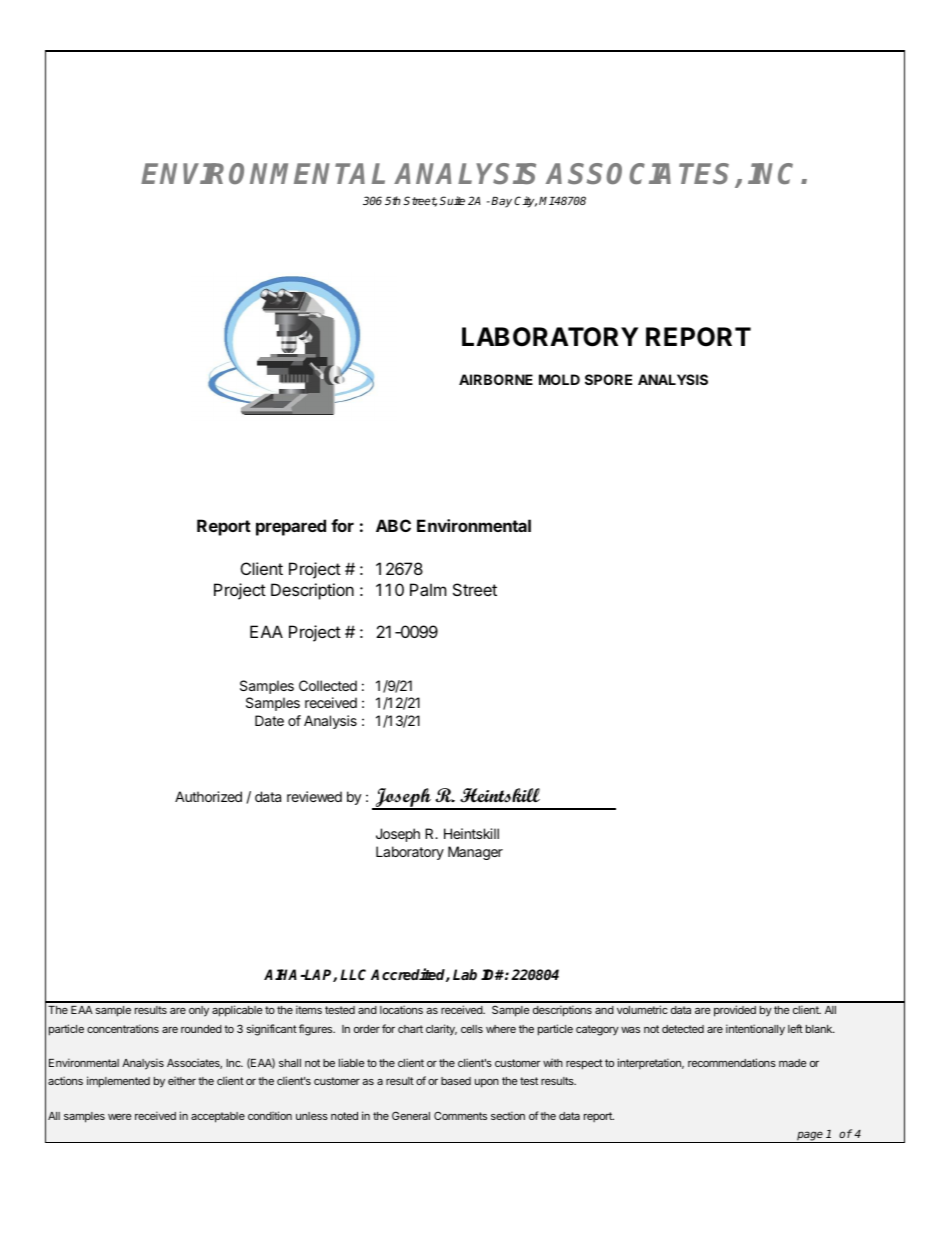  What do you see at coordinates (452, 200) in the screenshot?
I see `Suite` at bounding box center [452, 200].
